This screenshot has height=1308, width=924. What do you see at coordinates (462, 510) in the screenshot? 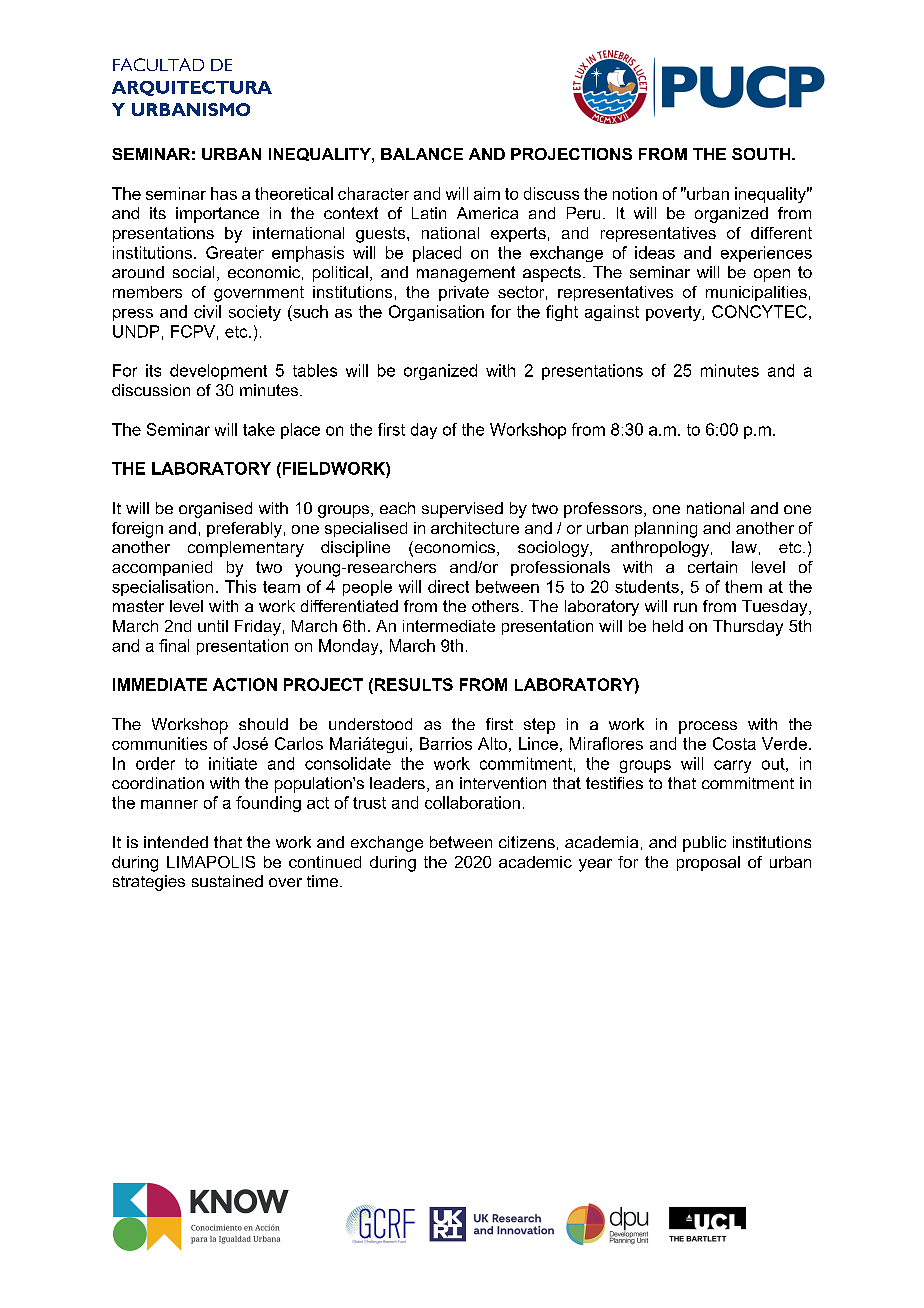
I see `supervised` at bounding box center [462, 510].
